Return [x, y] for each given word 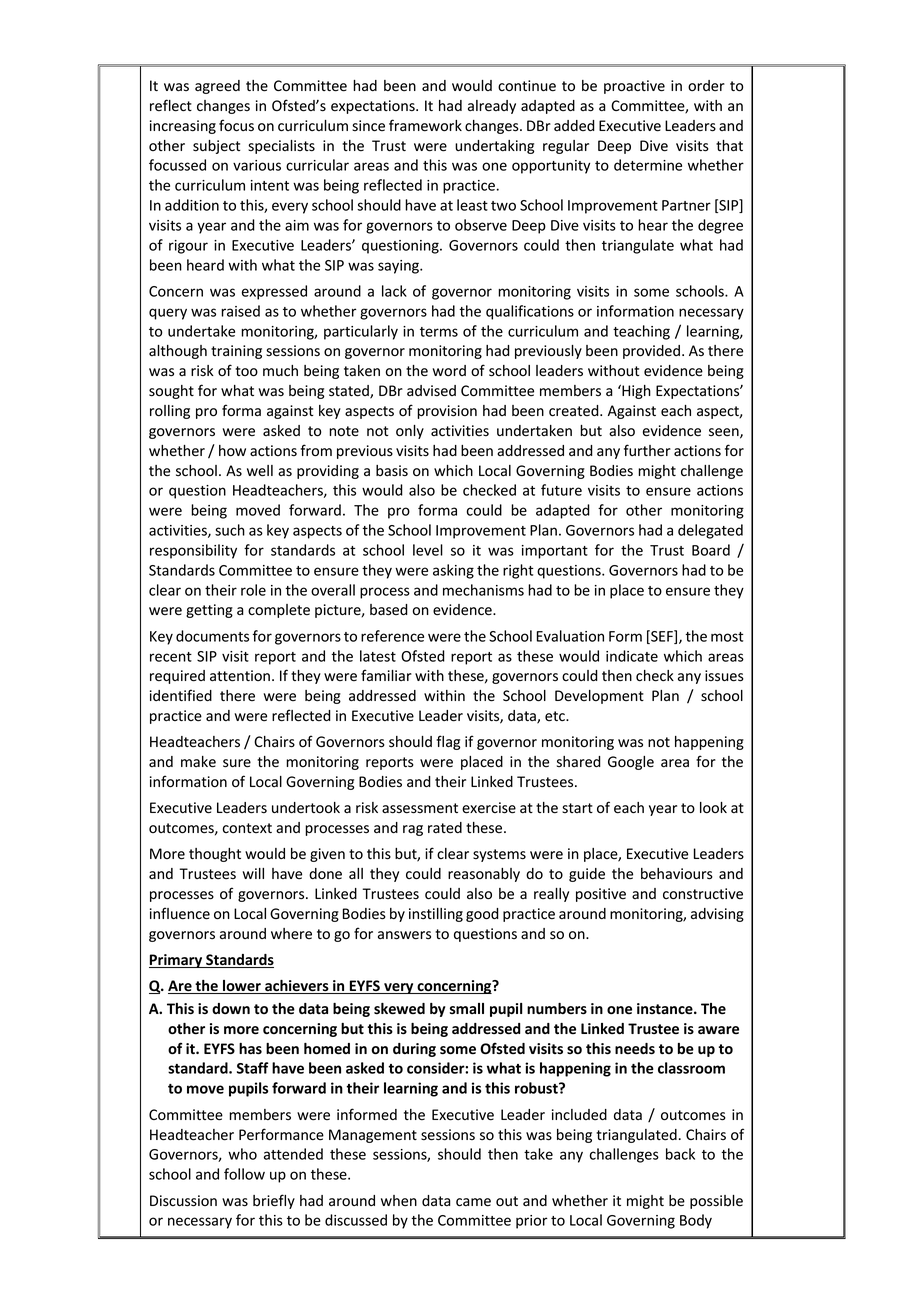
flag [448, 742]
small [467, 1009]
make [198, 762]
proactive [634, 87]
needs [635, 1049]
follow [244, 1174]
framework [425, 125]
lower [242, 987]
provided [651, 352]
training [236, 352]
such [230, 530]
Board [711, 550]
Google [631, 763]
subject [216, 147]
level [428, 550]
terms [439, 332]
